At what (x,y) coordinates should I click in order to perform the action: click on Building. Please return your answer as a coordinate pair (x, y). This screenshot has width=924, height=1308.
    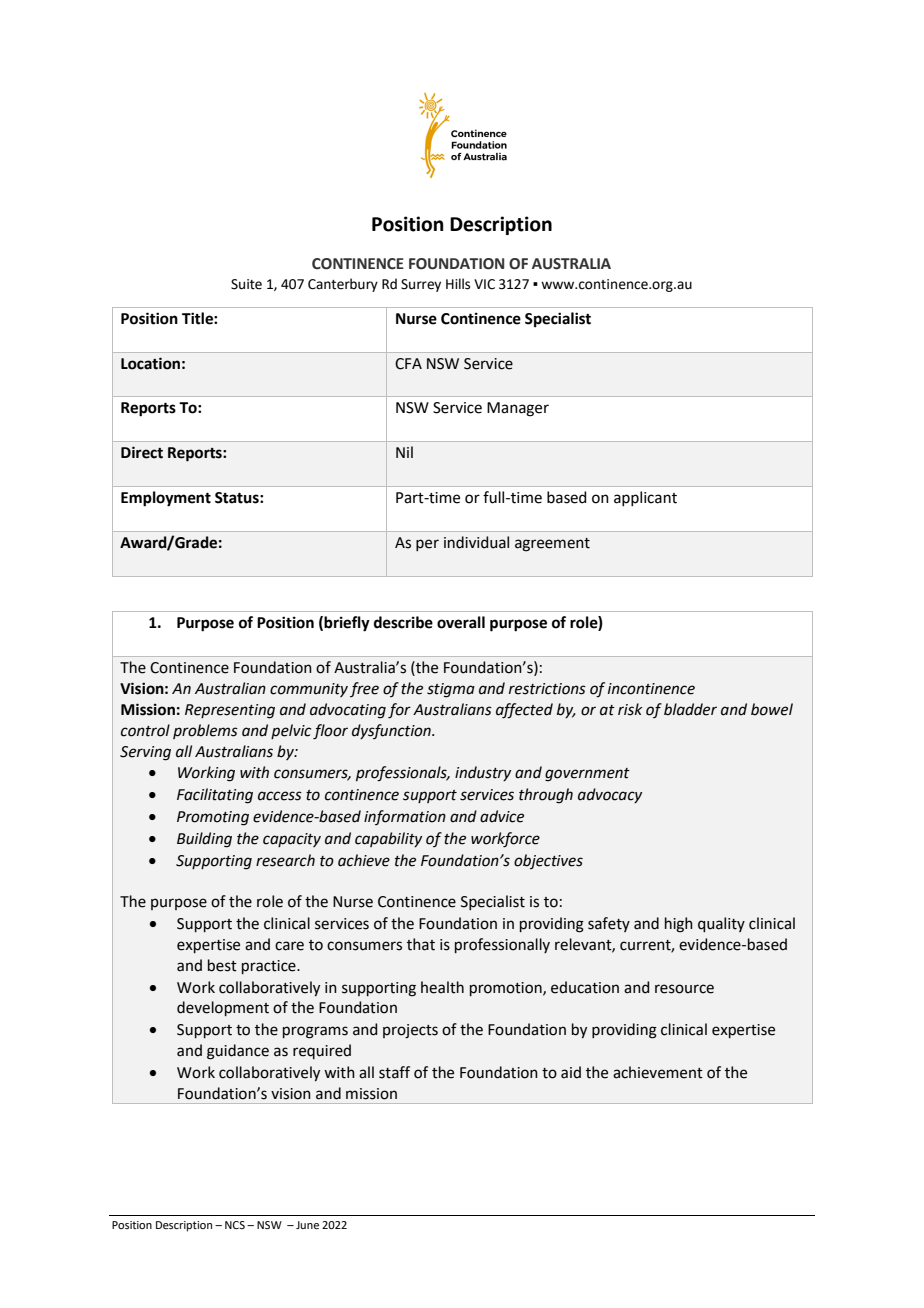
    Looking at the image, I should click on (204, 840).
